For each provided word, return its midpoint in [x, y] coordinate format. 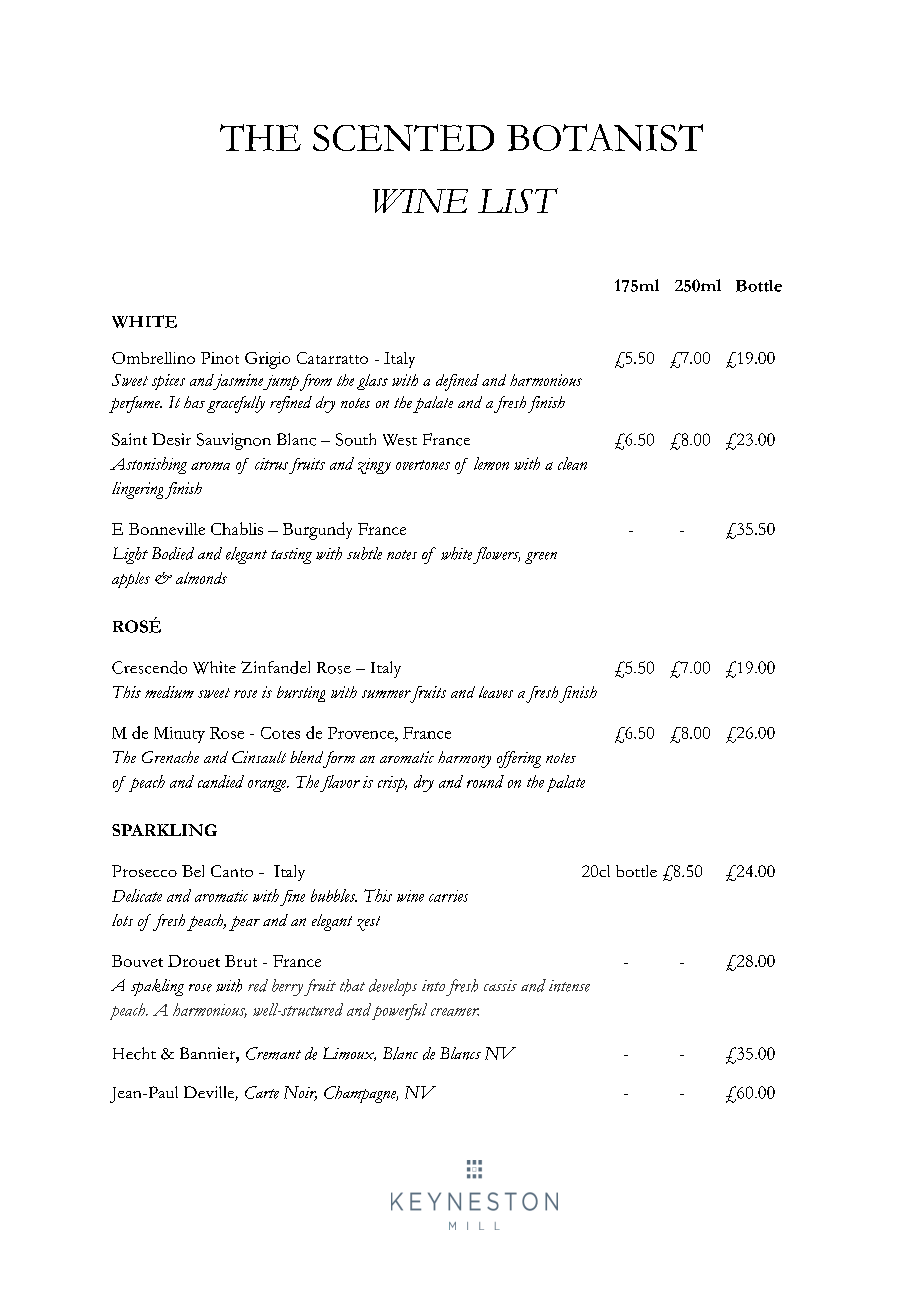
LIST [518, 200]
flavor [340, 783]
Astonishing [148, 465]
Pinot [220, 358]
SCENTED [403, 137]
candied [221, 781]
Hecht [134, 1053]
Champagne [361, 1094]
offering [519, 759]
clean [572, 463]
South [356, 439]
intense [569, 986]
